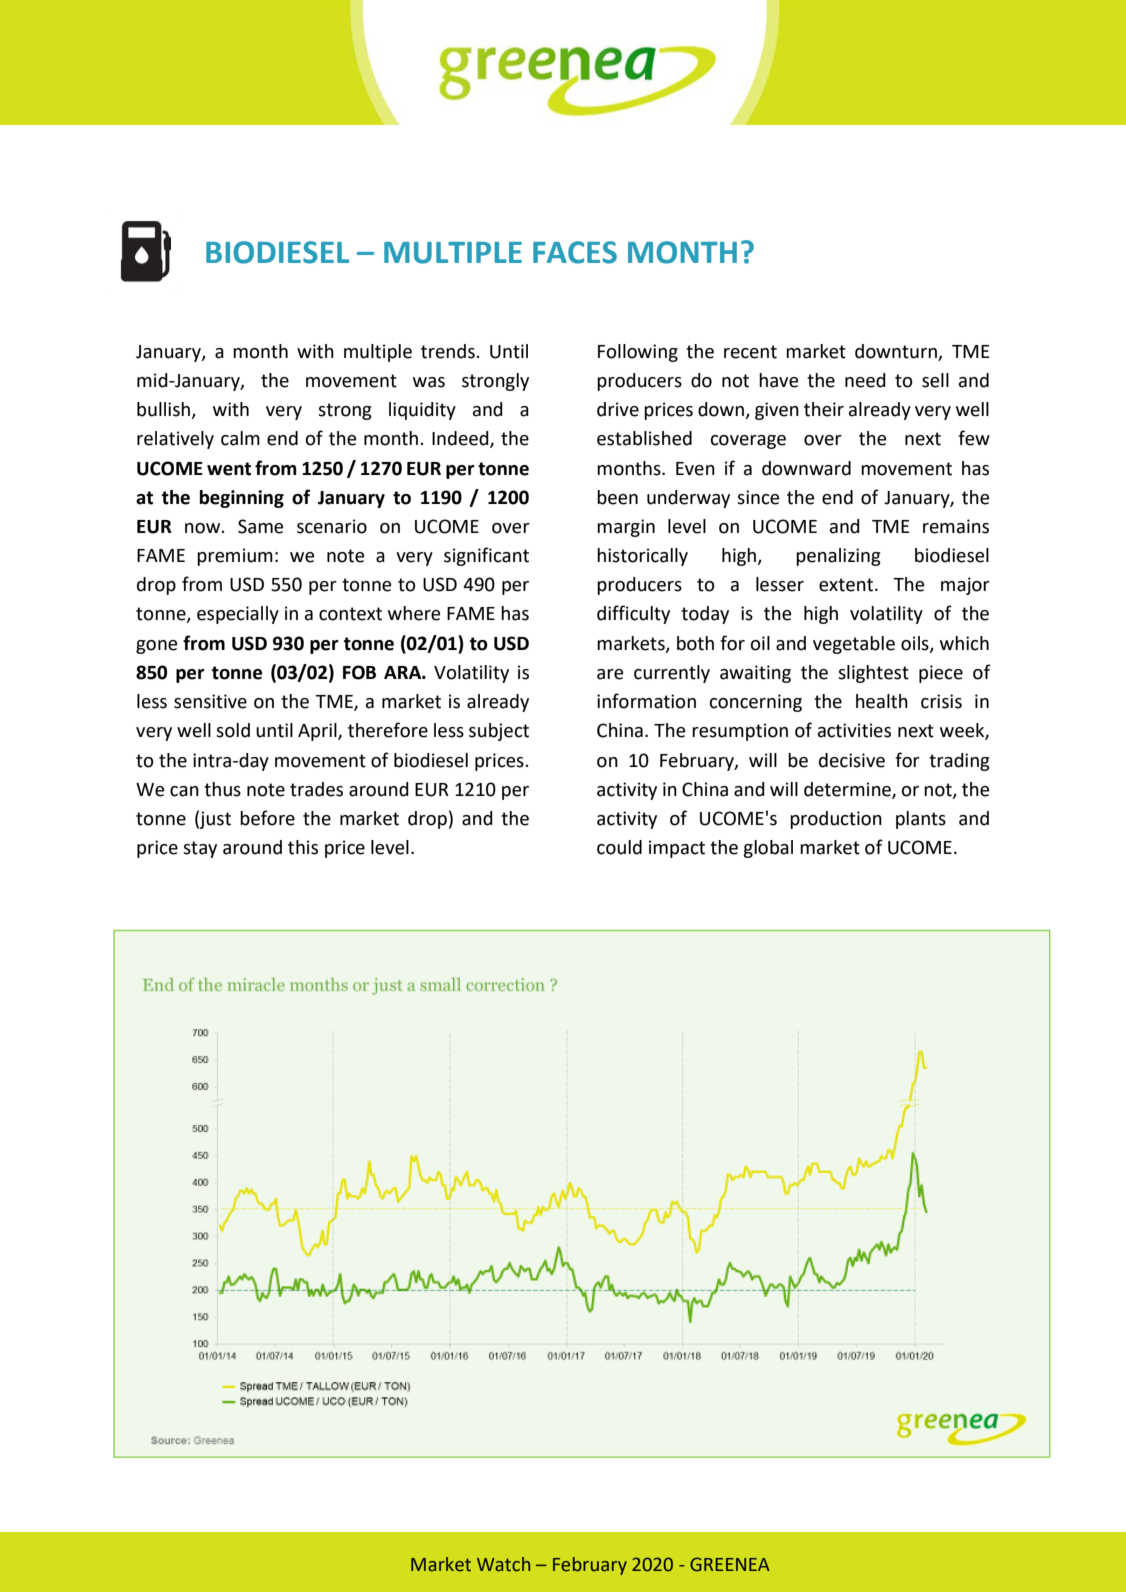 This screenshot has height=1592, width=1126. What do you see at coordinates (499, 732) in the screenshot?
I see `subject` at bounding box center [499, 732].
